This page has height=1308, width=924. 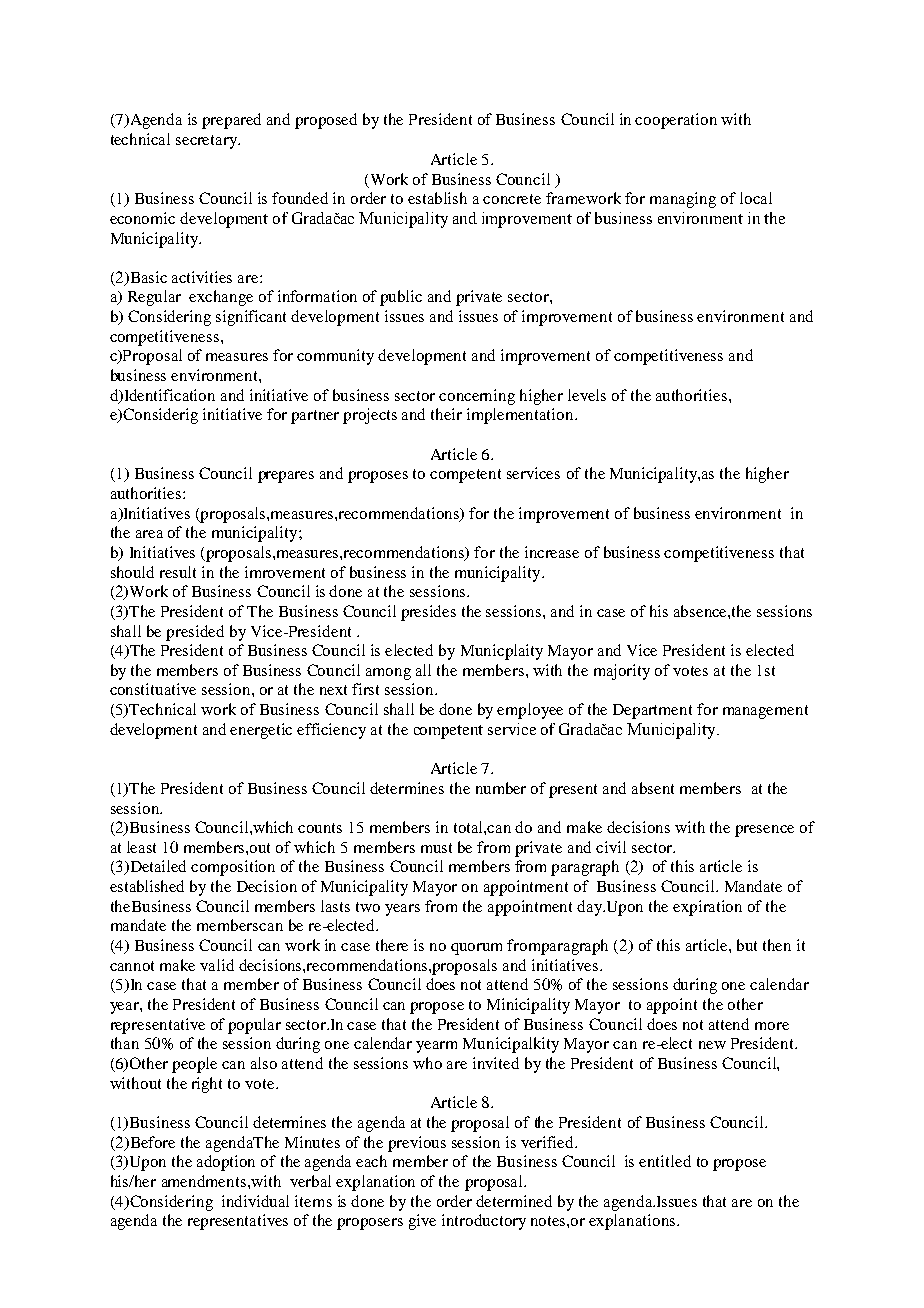 I want to click on Department, so click(x=652, y=711).
